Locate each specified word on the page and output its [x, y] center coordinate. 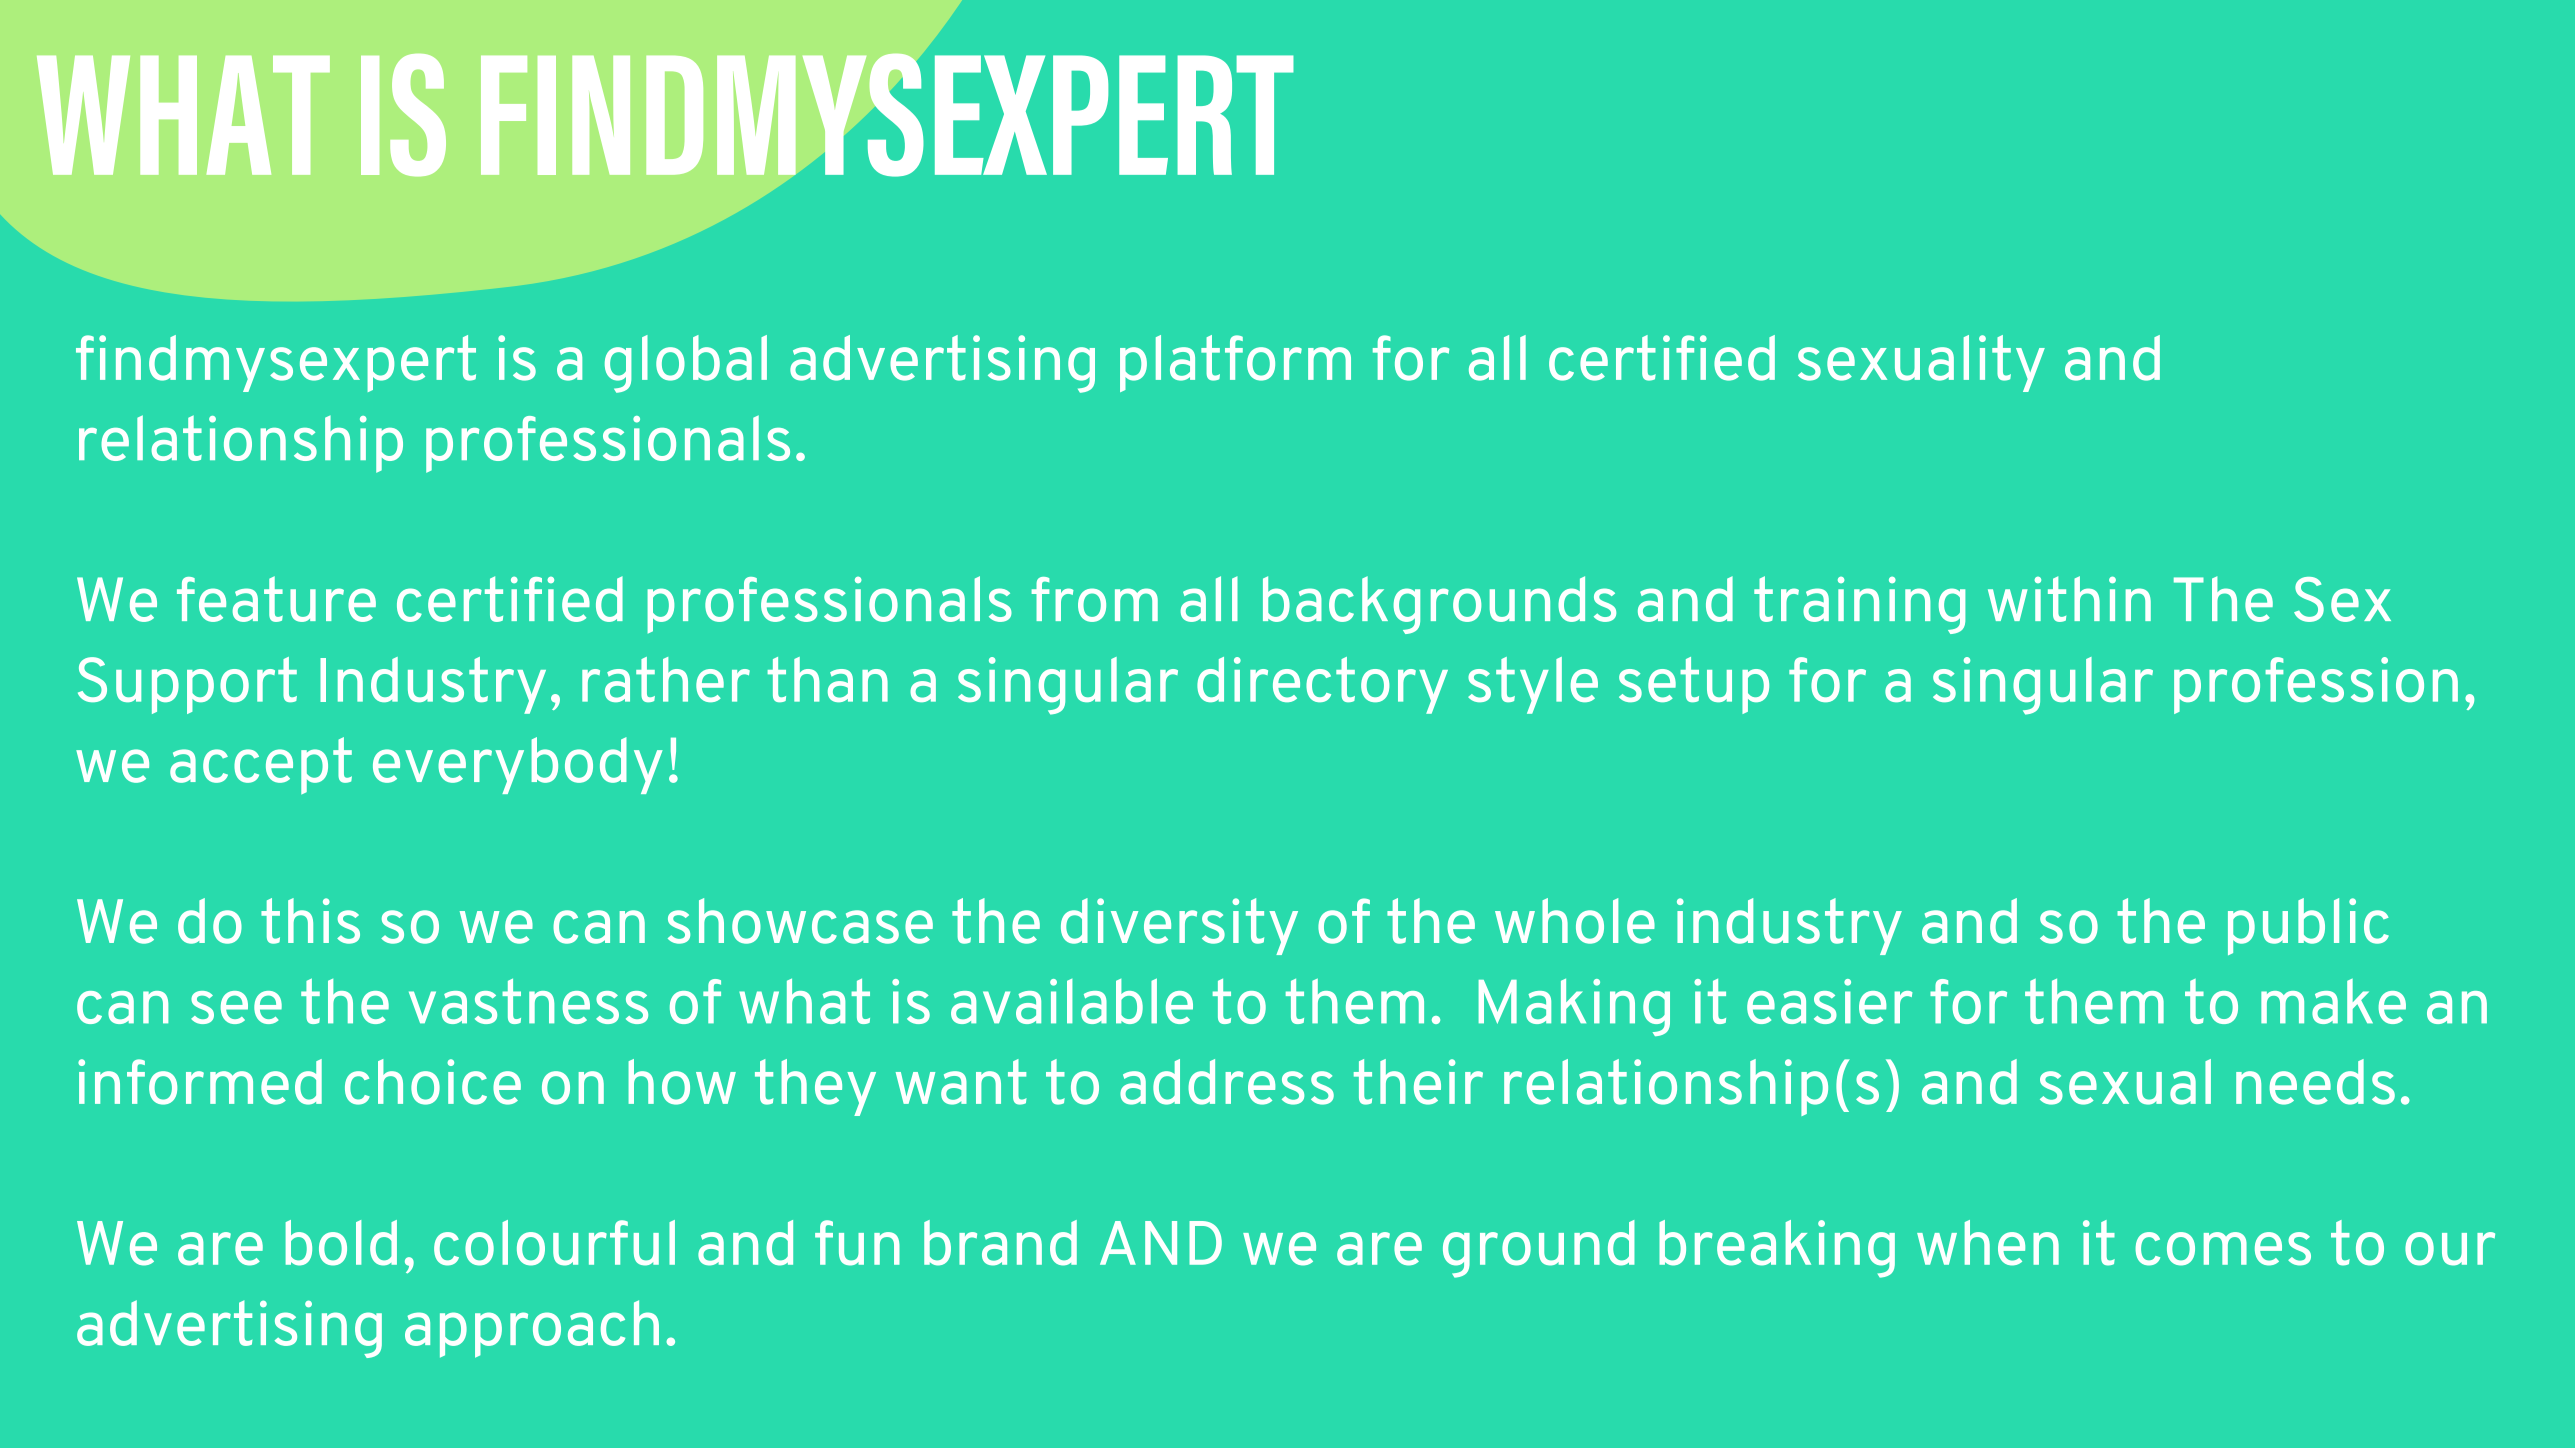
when [1988, 1243]
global [686, 364]
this [310, 921]
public [2308, 926]
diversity [1179, 926]
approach [532, 1329]
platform [1235, 363]
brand [1000, 1243]
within [2069, 599]
